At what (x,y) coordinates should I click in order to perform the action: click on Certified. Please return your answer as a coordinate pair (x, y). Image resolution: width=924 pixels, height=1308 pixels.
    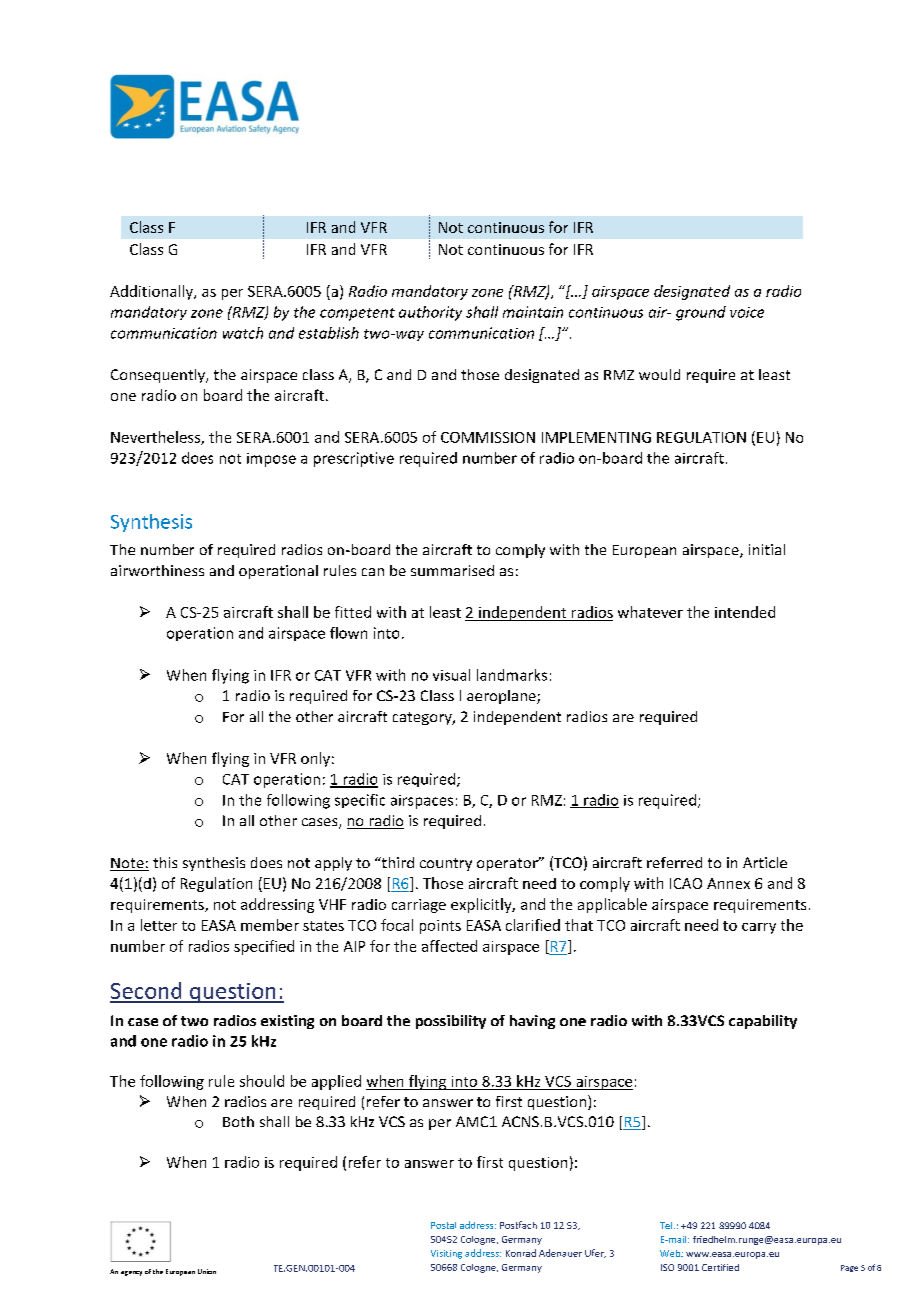
    Looking at the image, I should click on (720, 1267).
